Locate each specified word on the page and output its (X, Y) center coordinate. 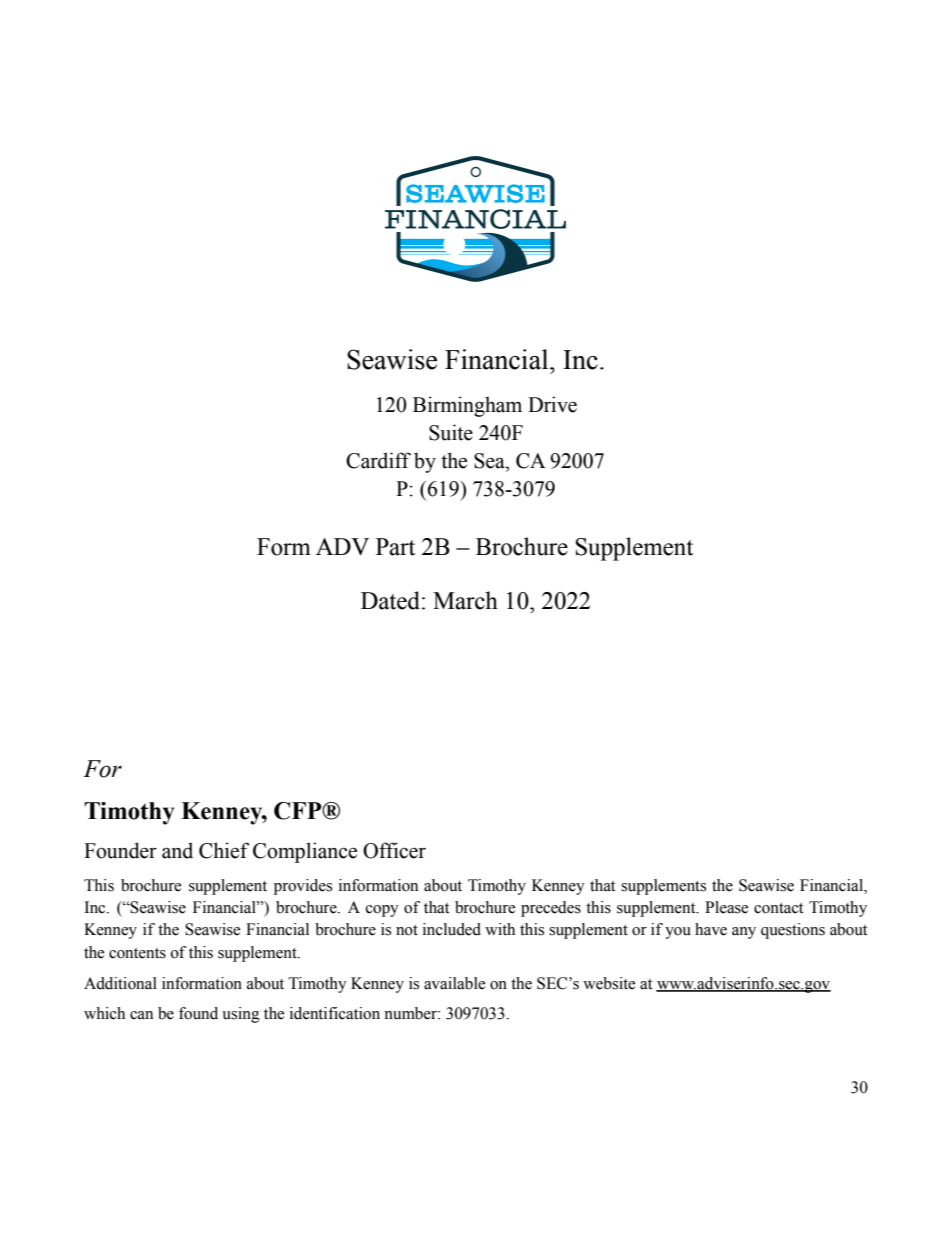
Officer (394, 850)
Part (395, 547)
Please (726, 907)
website (609, 983)
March (465, 600)
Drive (552, 404)
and (177, 850)
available (454, 983)
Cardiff (378, 460)
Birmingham (467, 406)
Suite (451, 432)
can (141, 1015)
